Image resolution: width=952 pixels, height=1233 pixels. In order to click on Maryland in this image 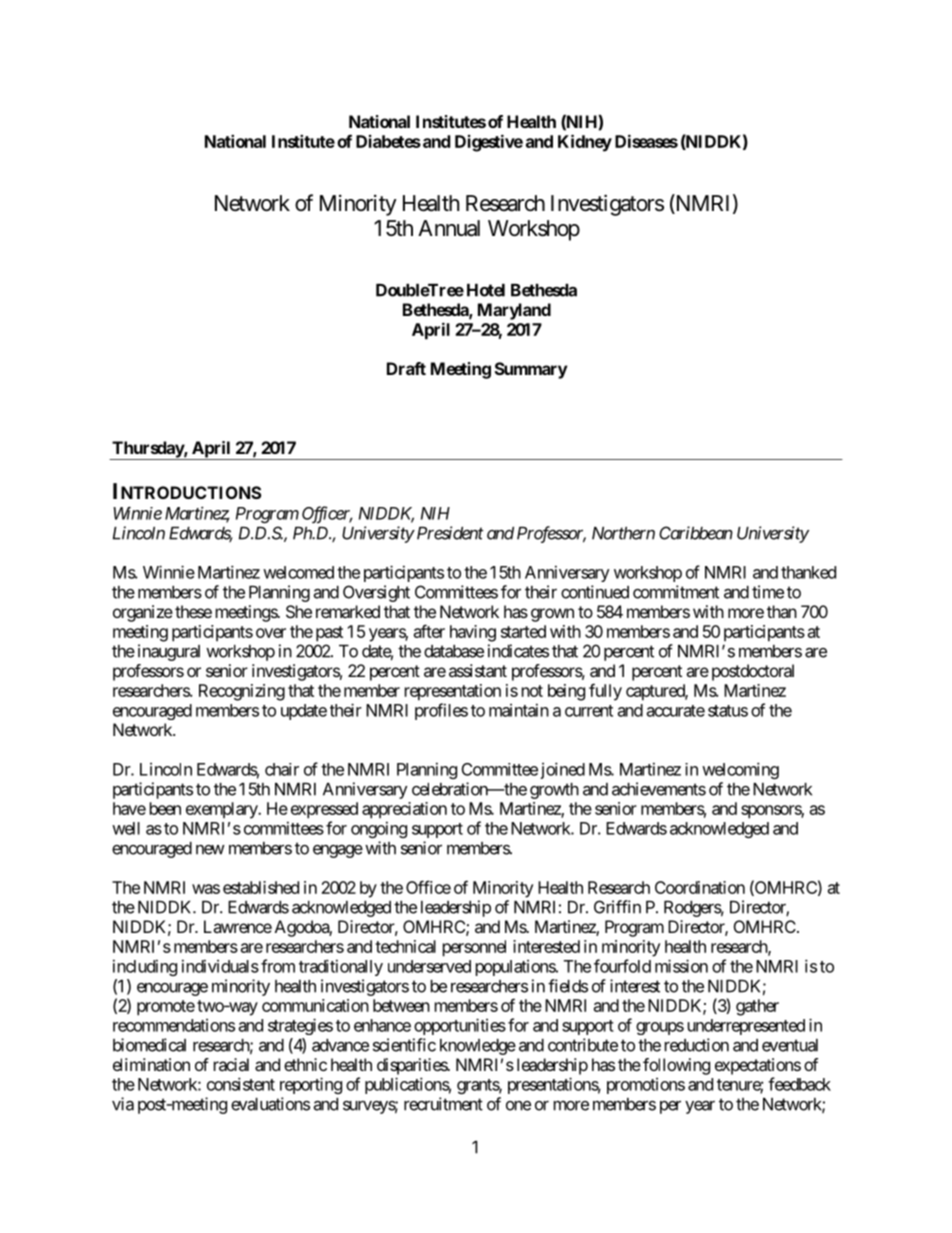, I will do `click(514, 311)`.
